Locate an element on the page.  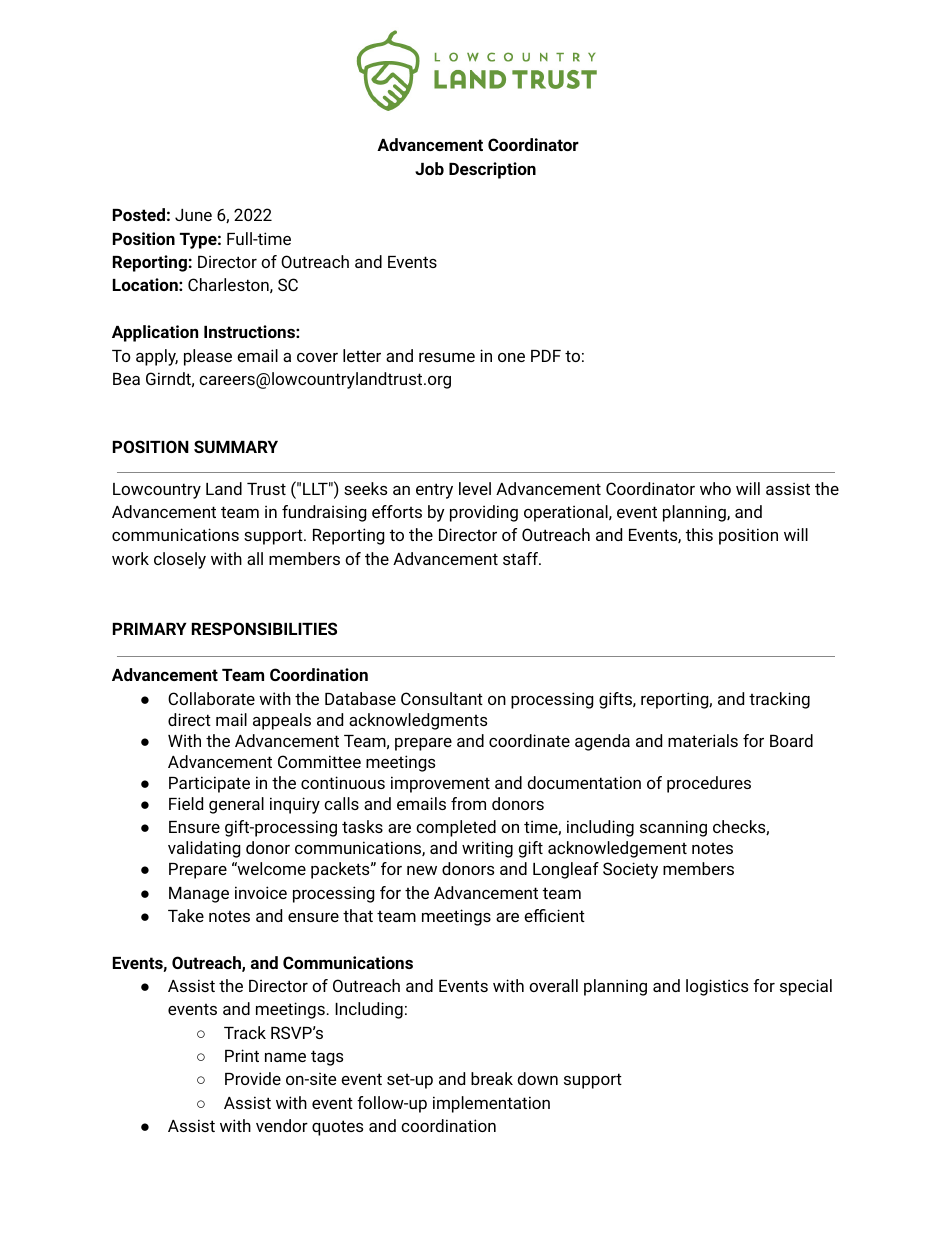
RESPONSIBILITIES is located at coordinates (264, 628).
